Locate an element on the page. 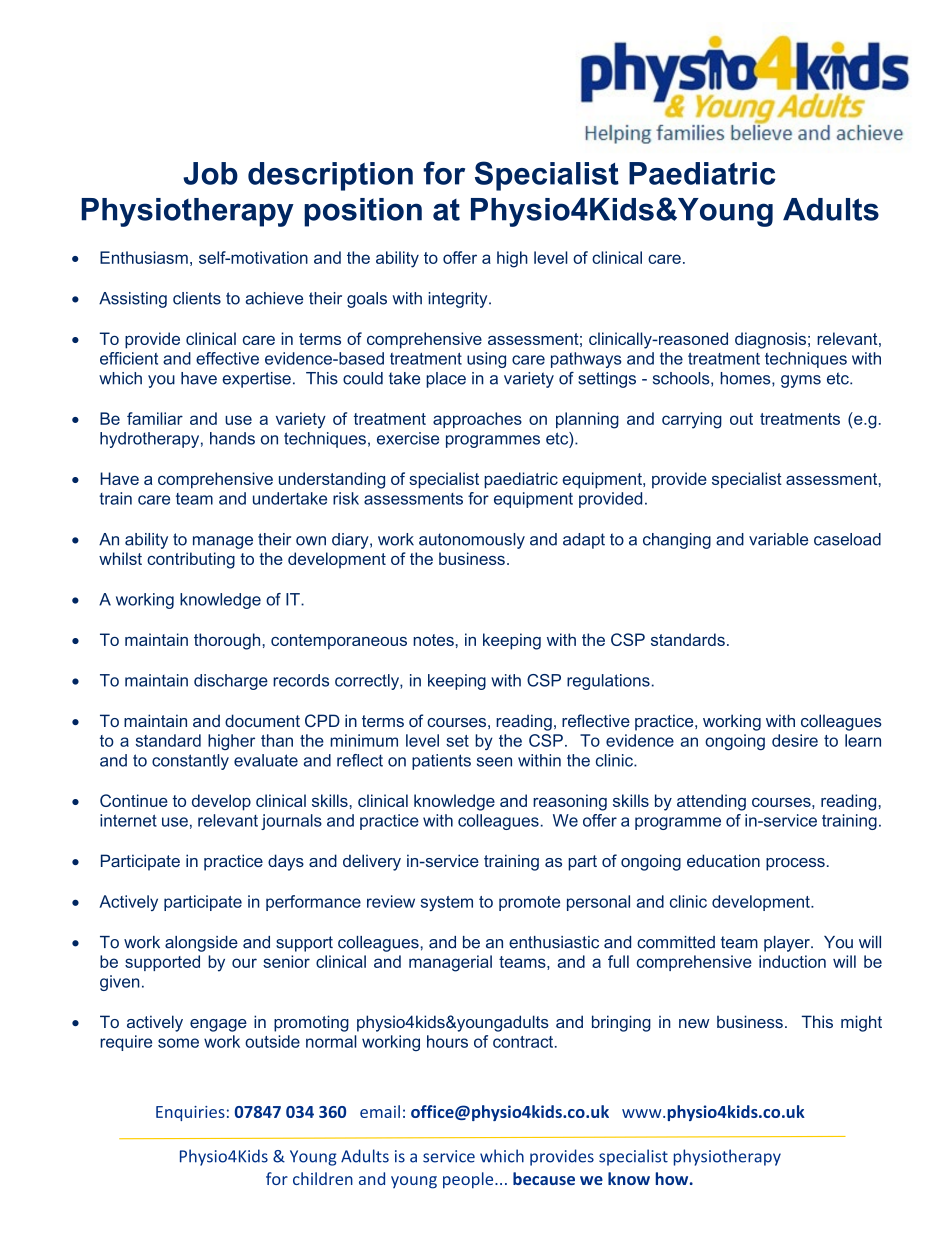  player is located at coordinates (788, 944).
